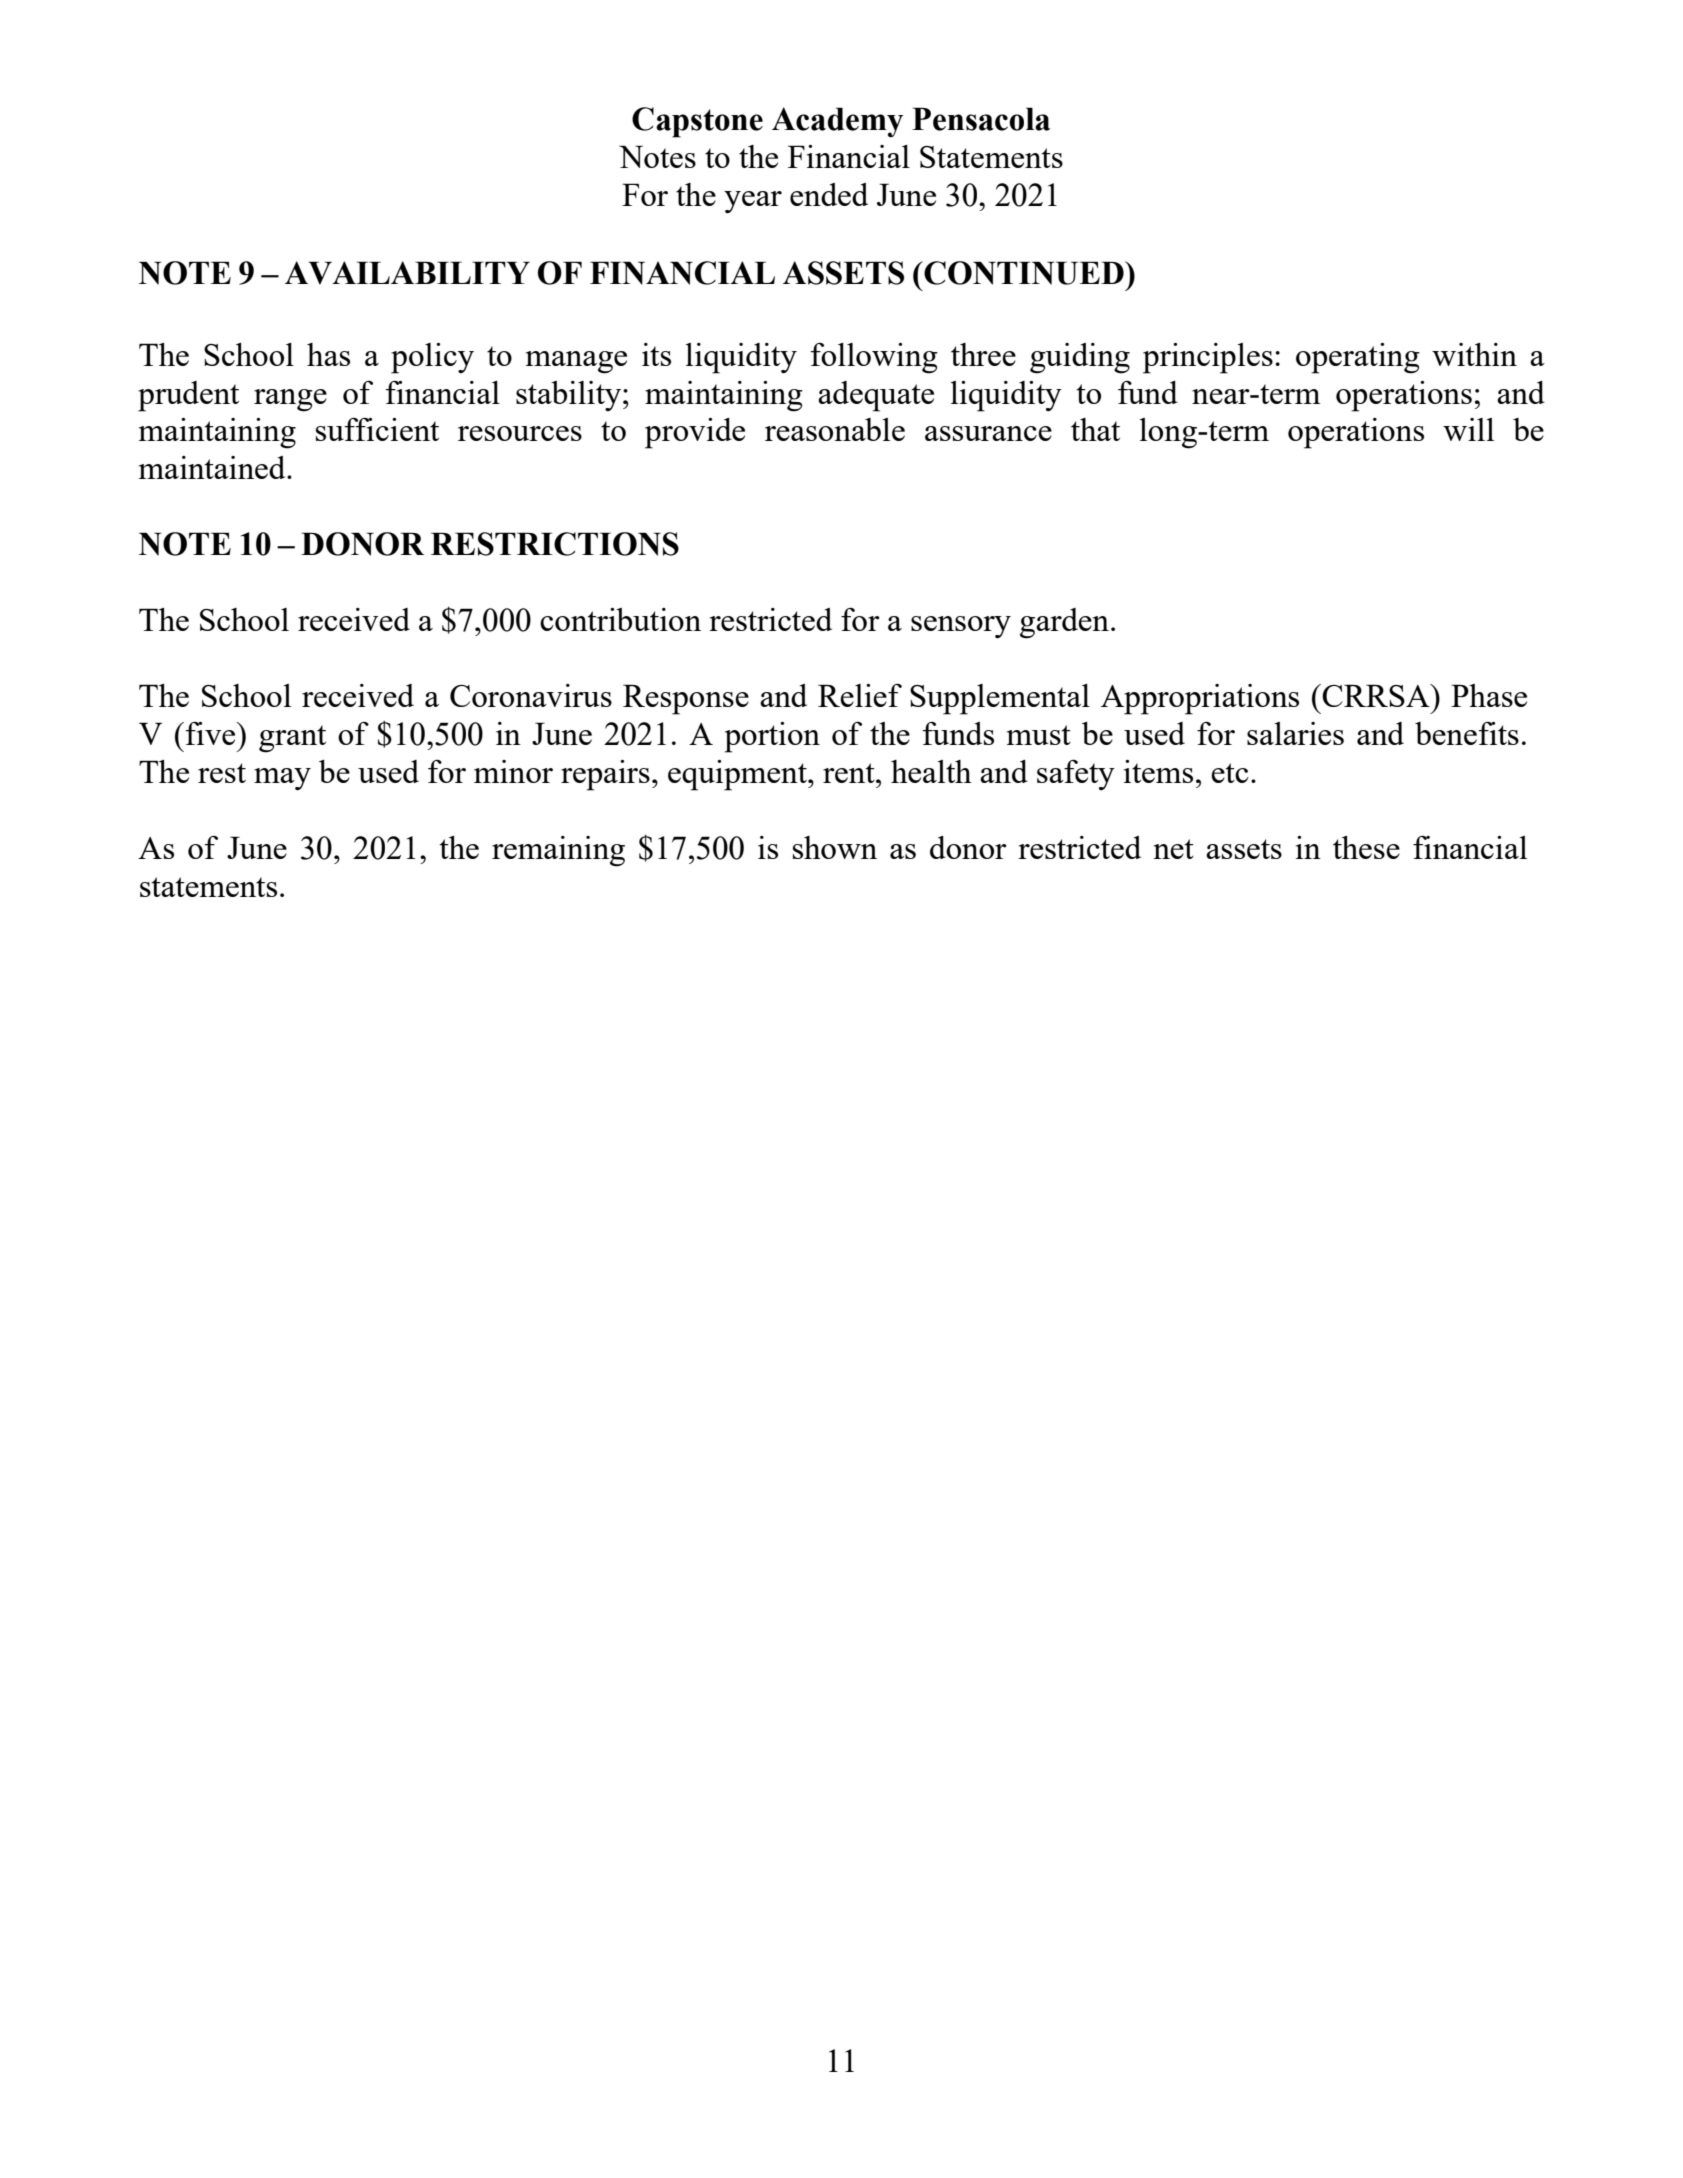 This screenshot has height=2178, width=1683. Describe the element at coordinates (1468, 429) in the screenshot. I see `will` at that location.
